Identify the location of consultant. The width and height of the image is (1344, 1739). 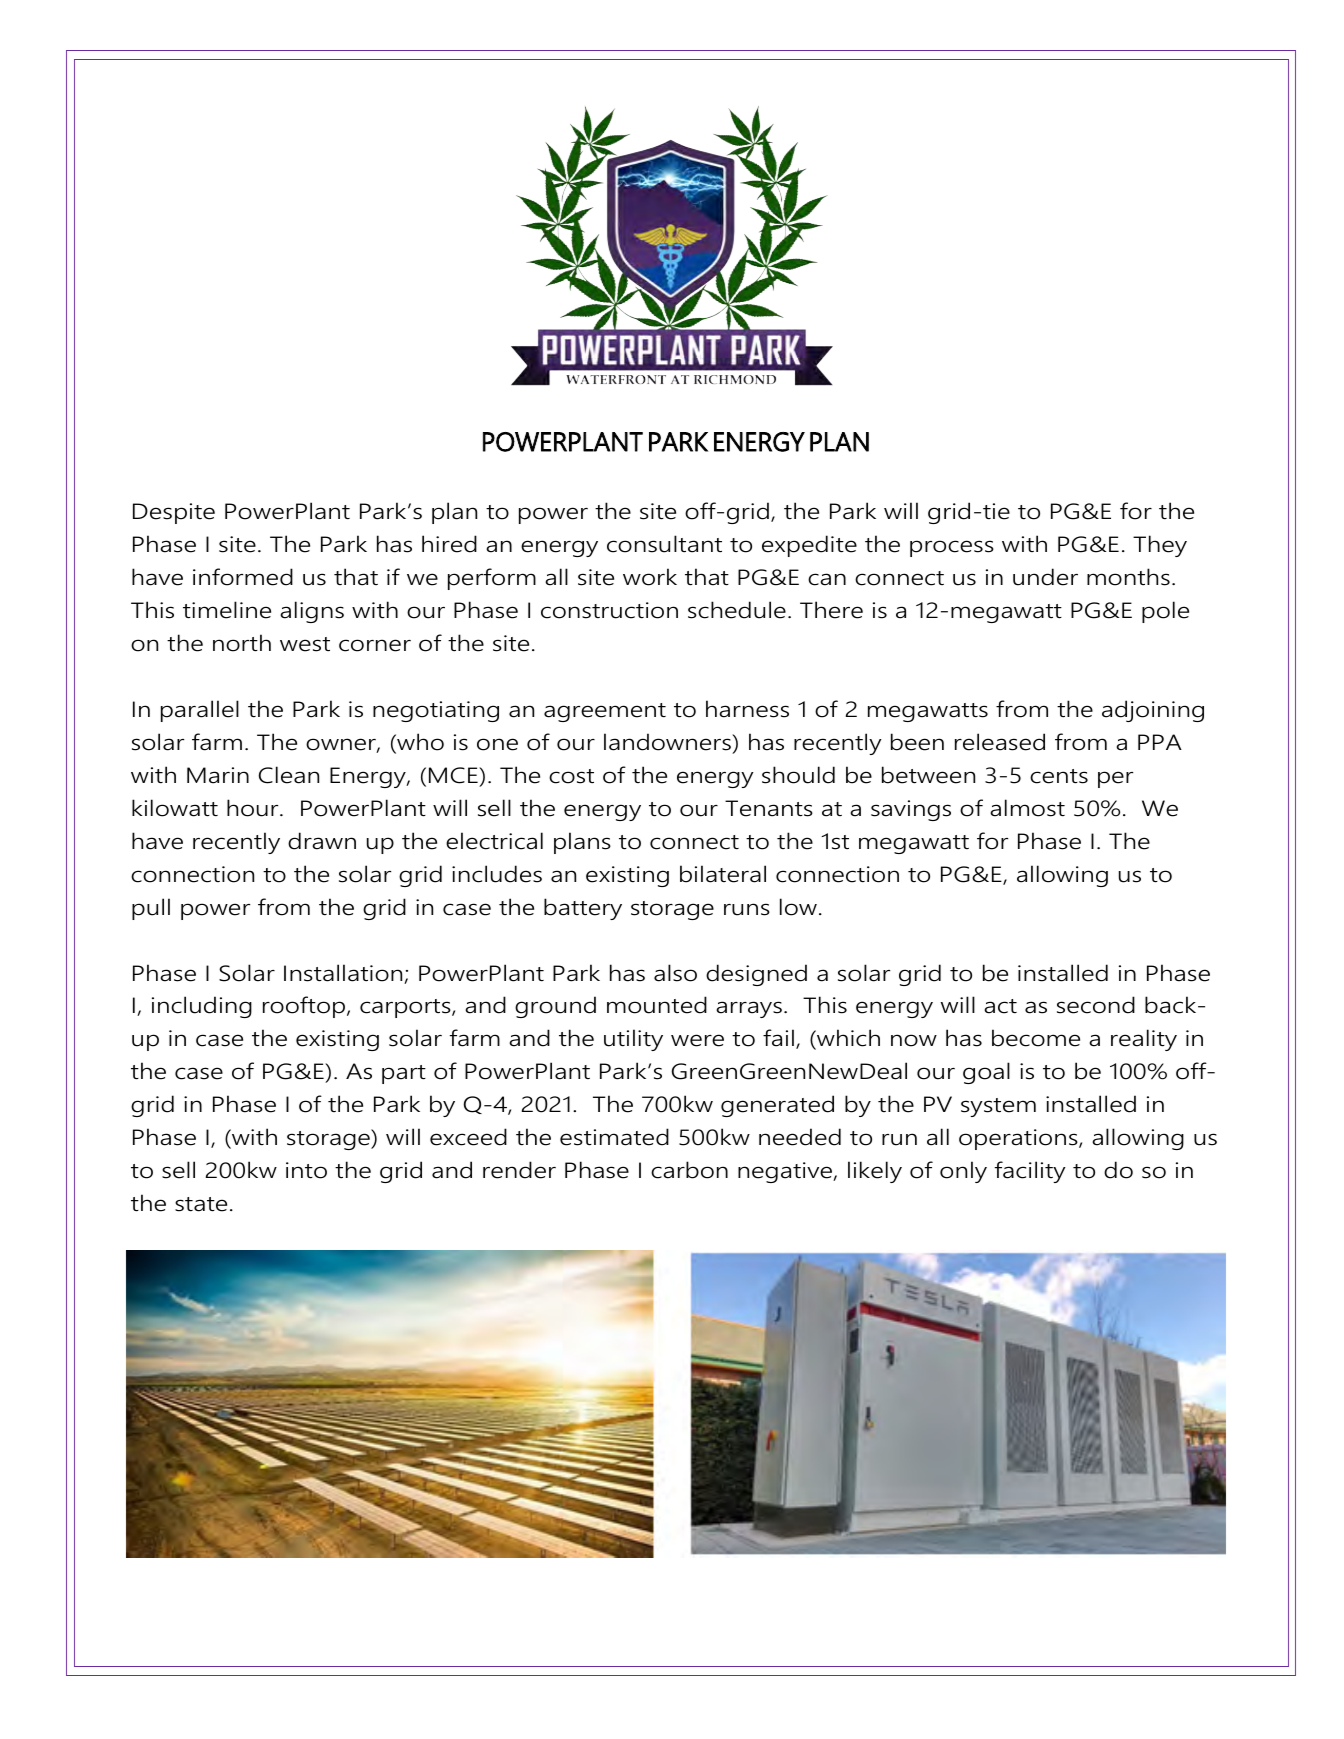
(664, 544).
